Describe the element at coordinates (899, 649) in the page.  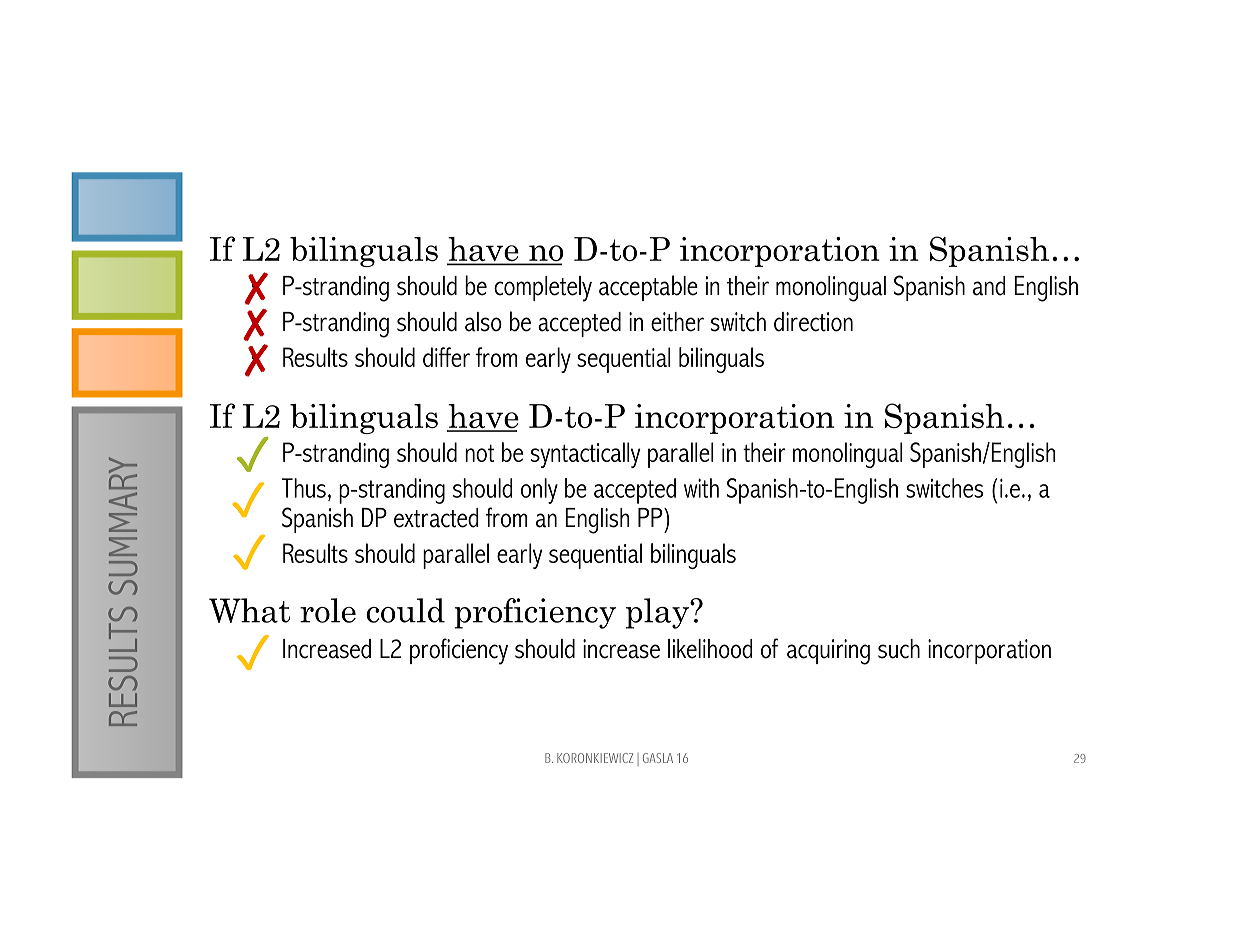
I see `such` at that location.
